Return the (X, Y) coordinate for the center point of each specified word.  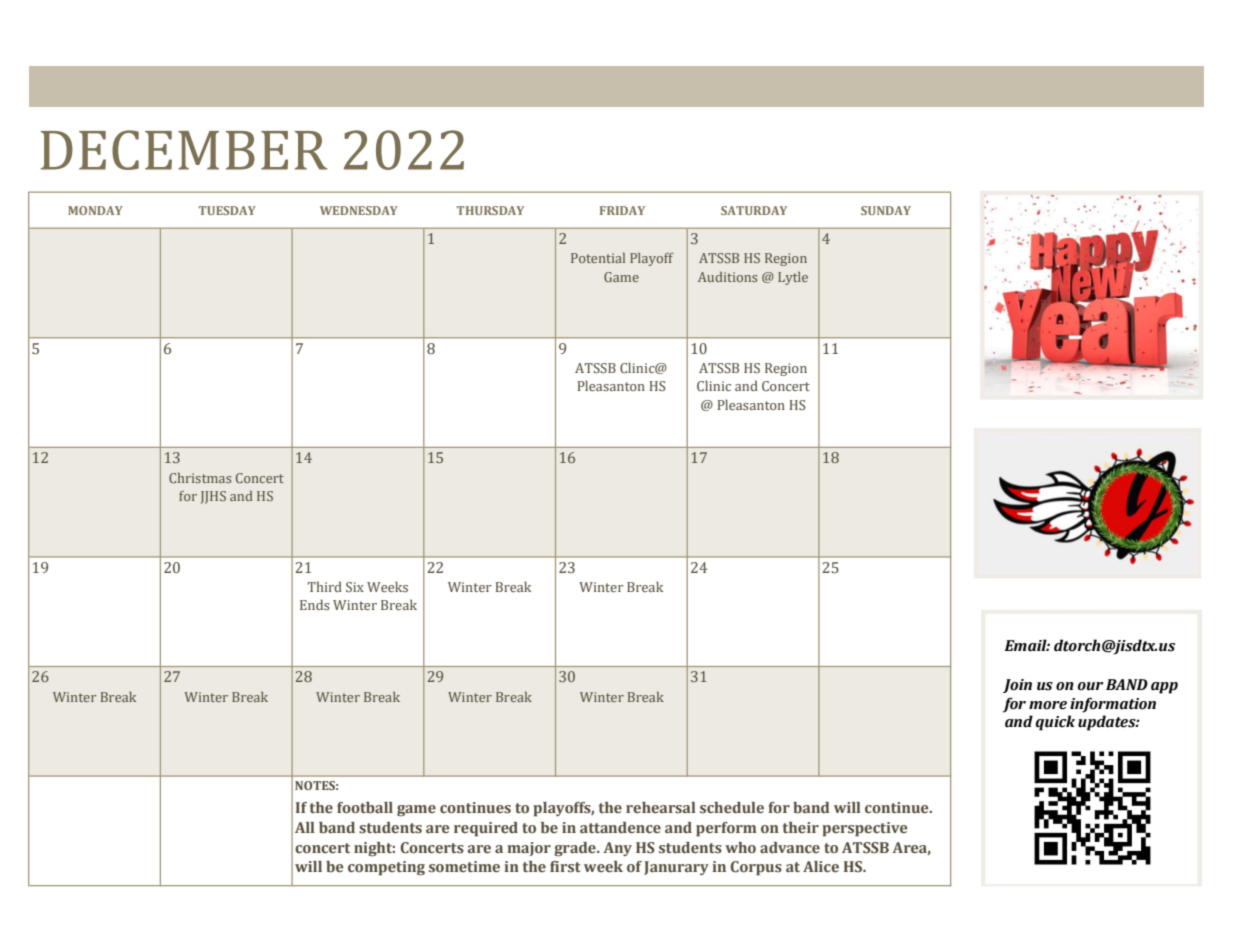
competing (386, 868)
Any (617, 849)
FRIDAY (622, 210)
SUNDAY (886, 210)
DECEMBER (184, 150)
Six (355, 587)
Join (1017, 686)
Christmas (200, 478)
